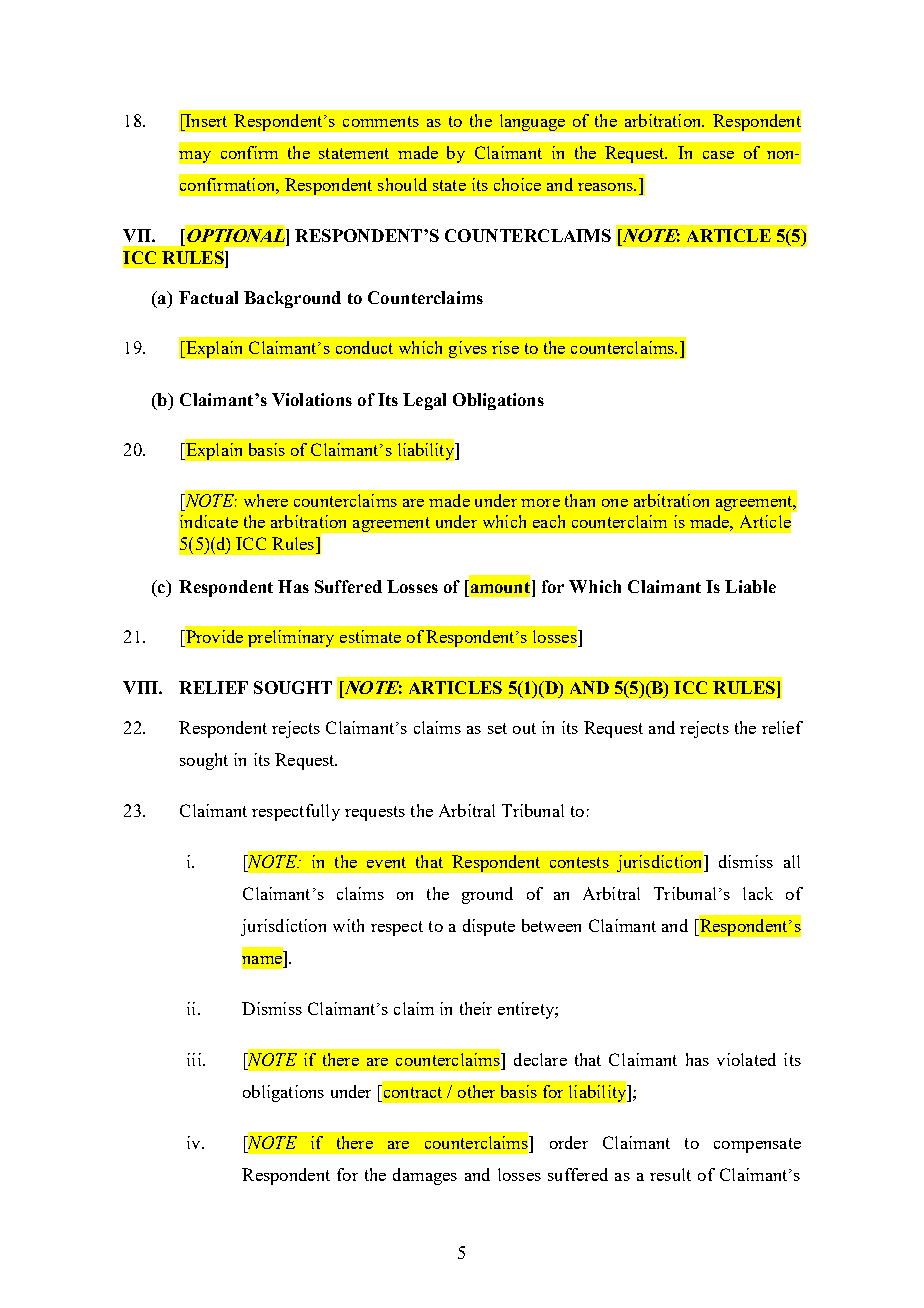  Describe the element at coordinates (517, 184) in the document. I see `choice` at that location.
